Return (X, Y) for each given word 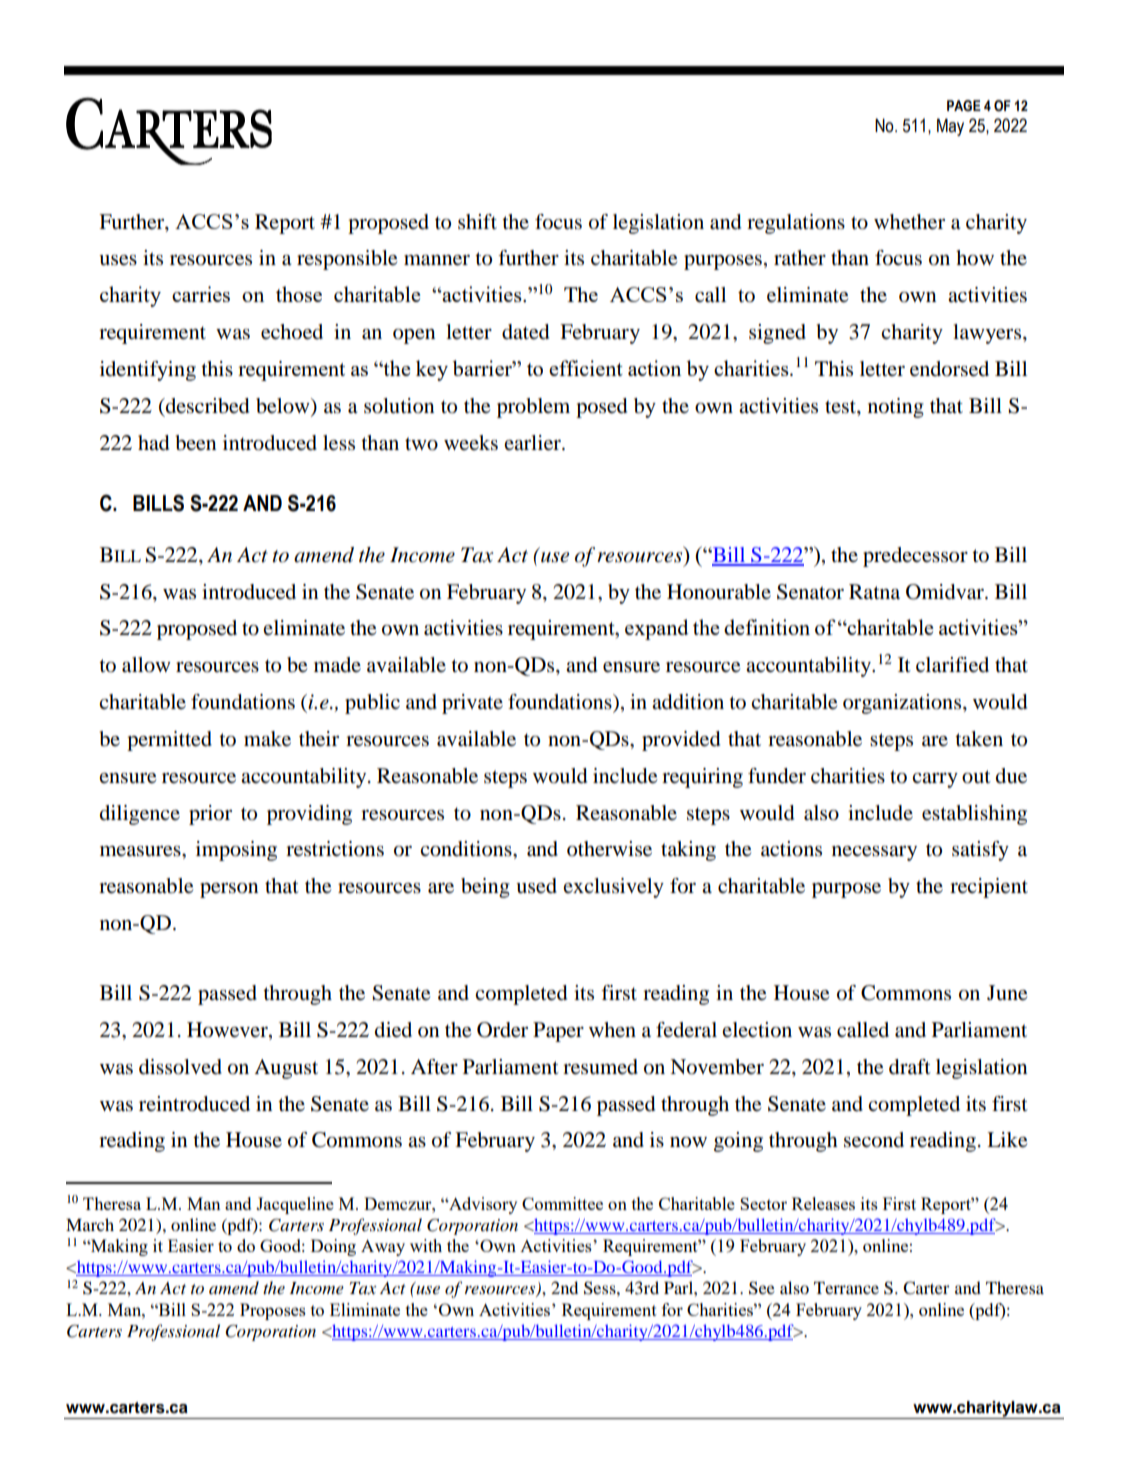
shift (477, 221)
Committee (562, 1203)
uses (118, 260)
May (950, 127)
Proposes (273, 1311)
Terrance (846, 1288)
